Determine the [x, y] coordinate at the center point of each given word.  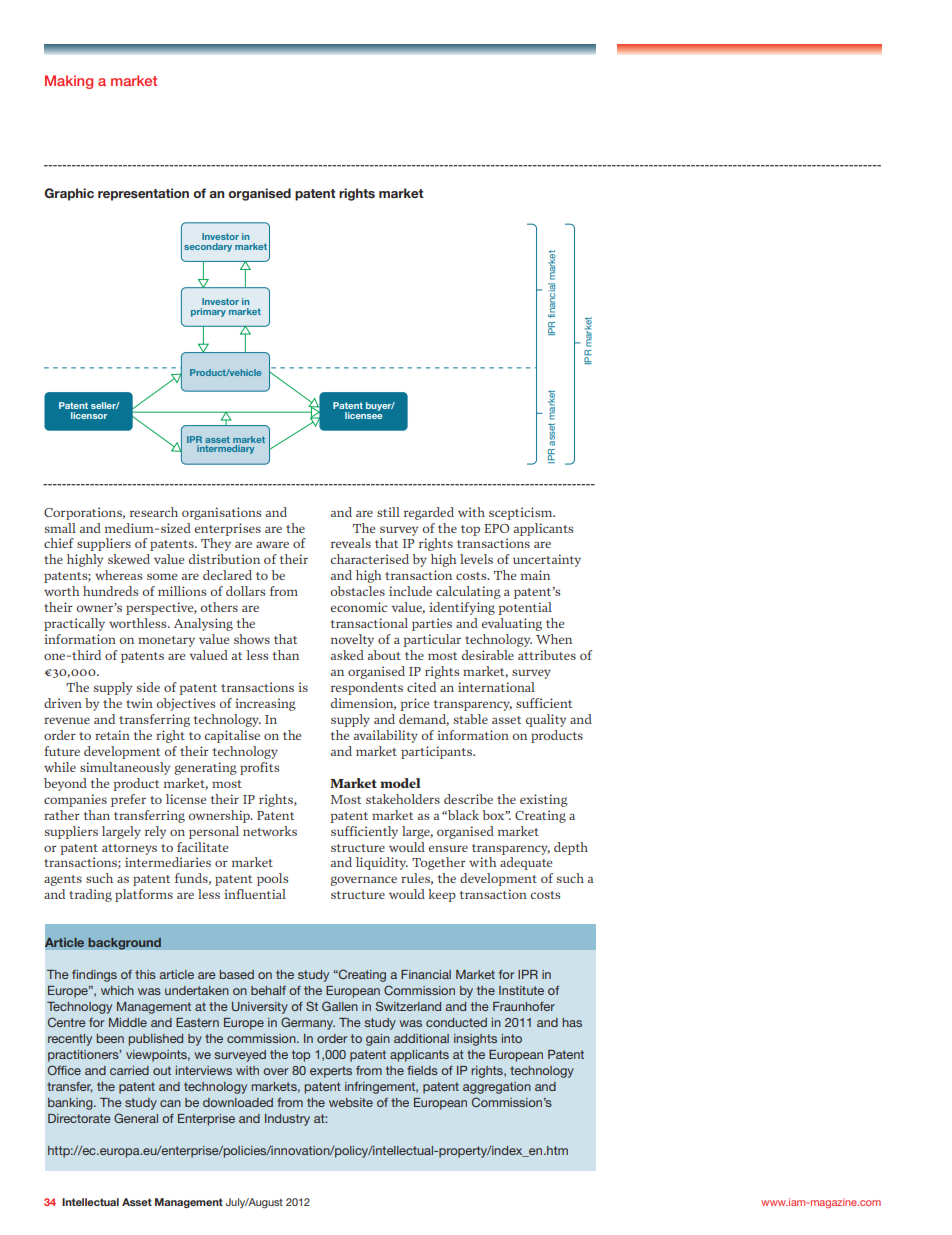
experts [331, 1072]
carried [129, 1070]
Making [69, 82]
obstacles [358, 591]
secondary [208, 247]
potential [525, 608]
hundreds [110, 591]
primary [208, 312]
